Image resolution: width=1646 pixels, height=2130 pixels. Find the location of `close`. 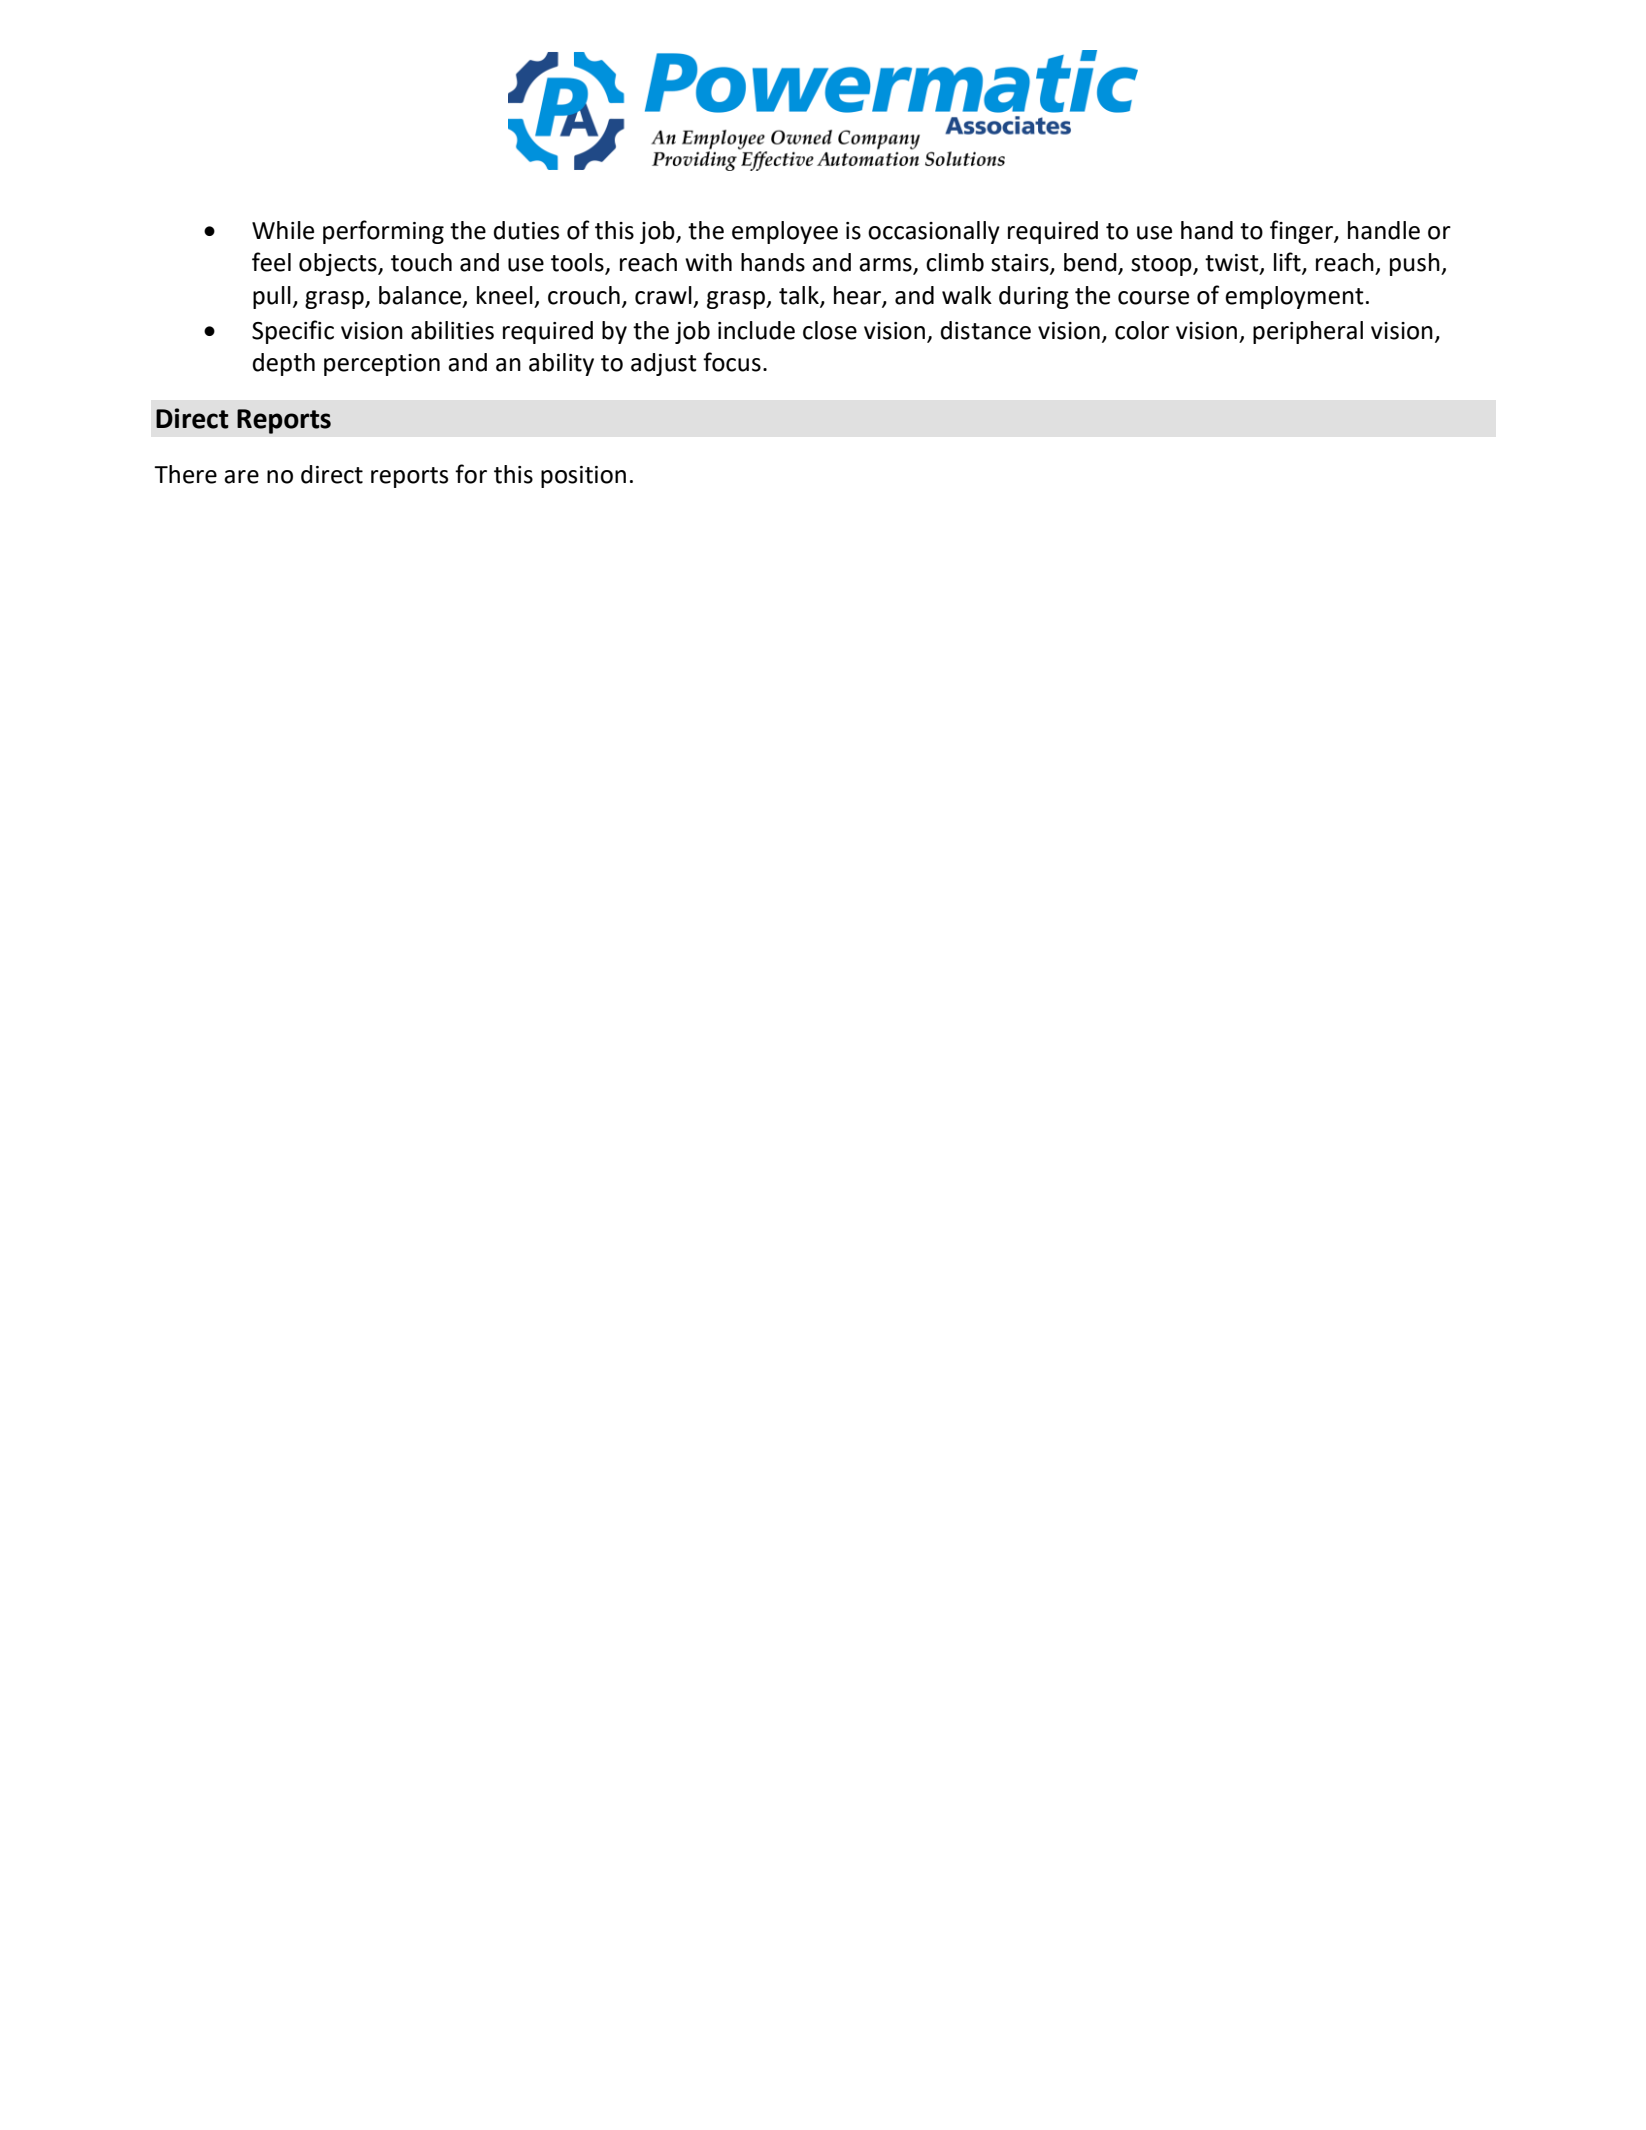

close is located at coordinates (830, 330).
